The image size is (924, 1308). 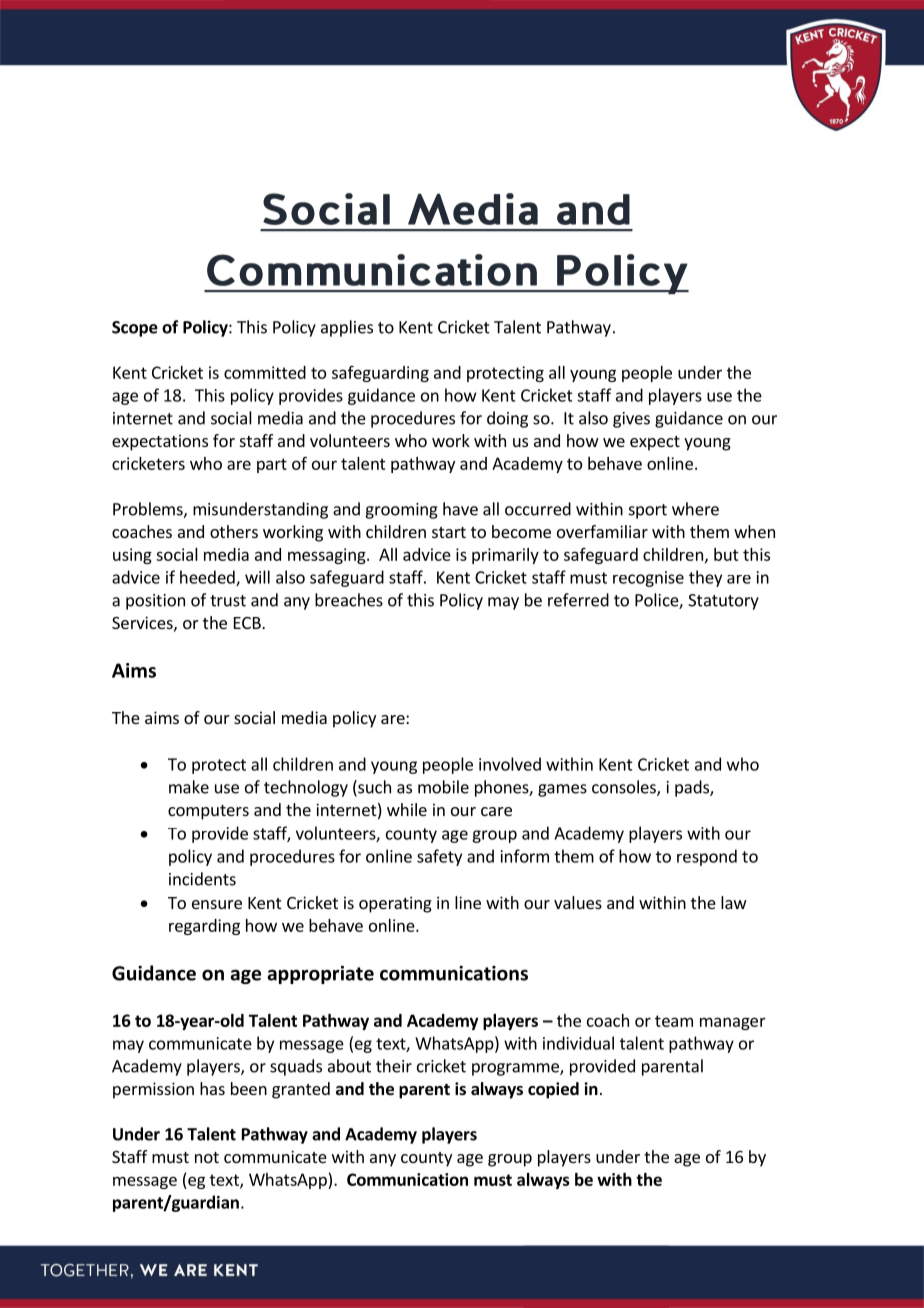 What do you see at coordinates (439, 857) in the page?
I see `safety` at bounding box center [439, 857].
